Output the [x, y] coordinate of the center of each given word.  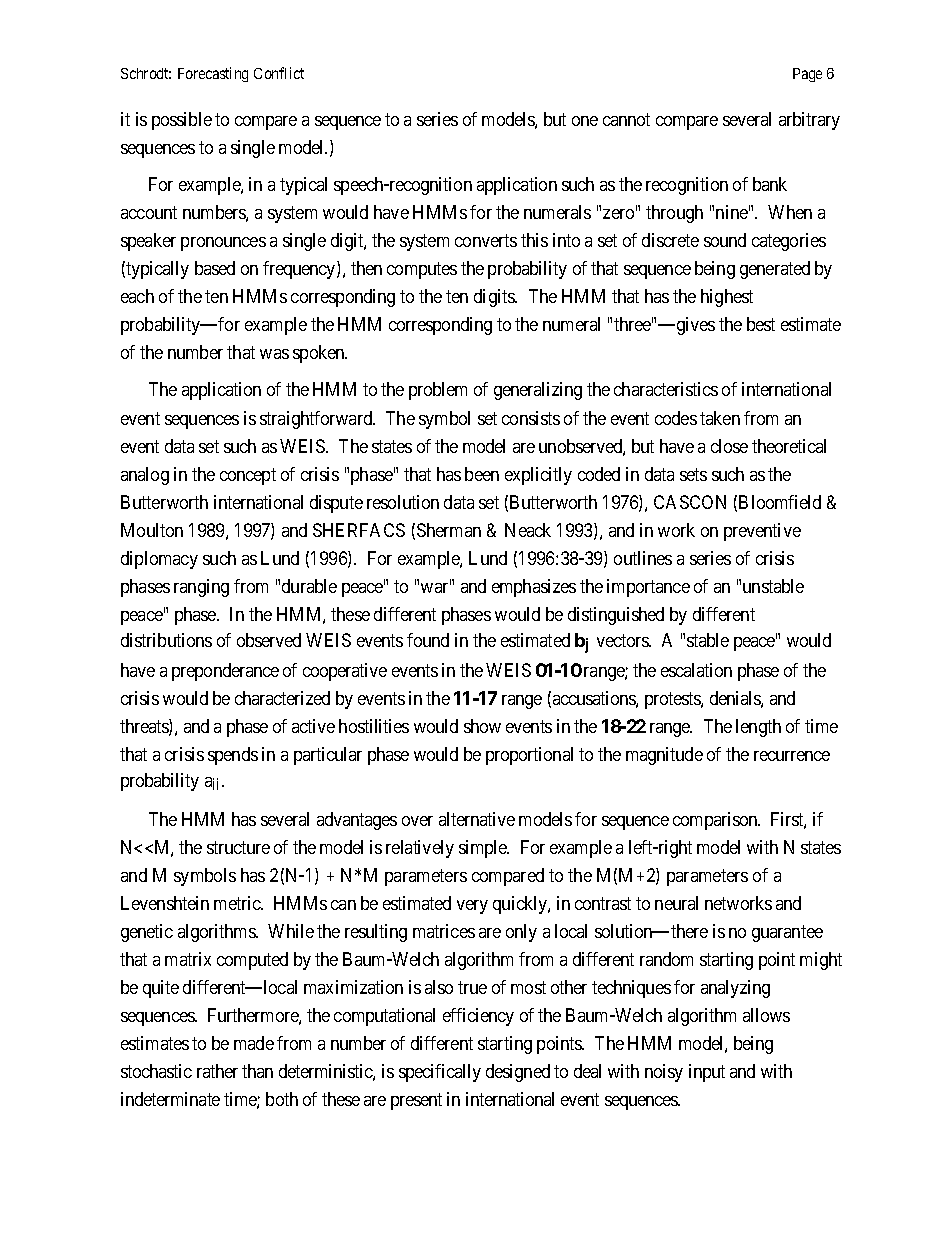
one [585, 121]
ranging [201, 588]
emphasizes [534, 588]
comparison [716, 821]
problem [438, 391]
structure [238, 847]
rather [217, 1071]
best [761, 324]
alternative [477, 819]
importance [648, 588]
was [274, 354]
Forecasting [213, 74]
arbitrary [809, 121]
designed [518, 1073]
